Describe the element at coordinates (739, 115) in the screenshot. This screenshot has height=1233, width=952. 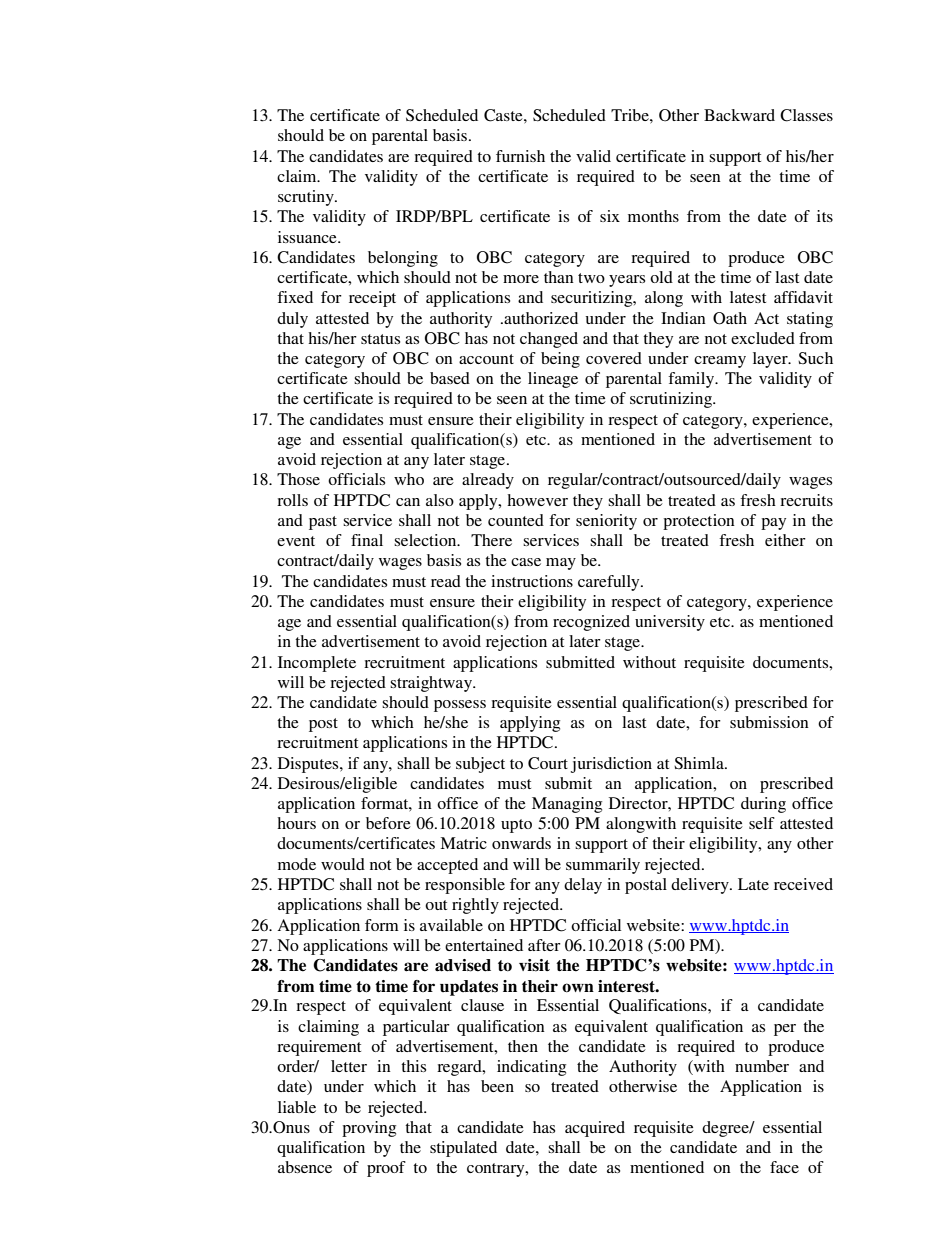
I see `Backward` at that location.
